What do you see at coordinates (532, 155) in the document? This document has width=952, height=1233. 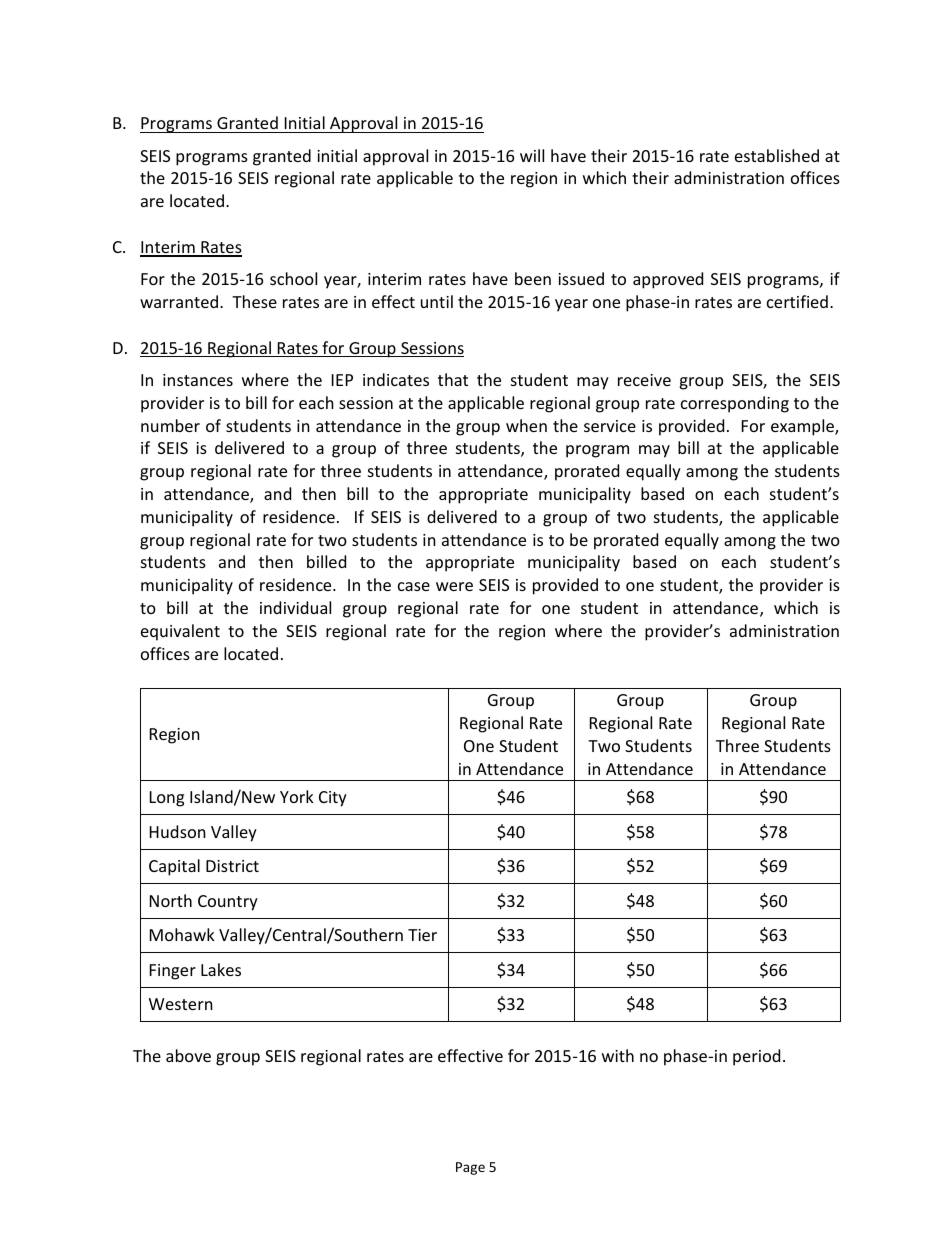 I see `will` at bounding box center [532, 155].
